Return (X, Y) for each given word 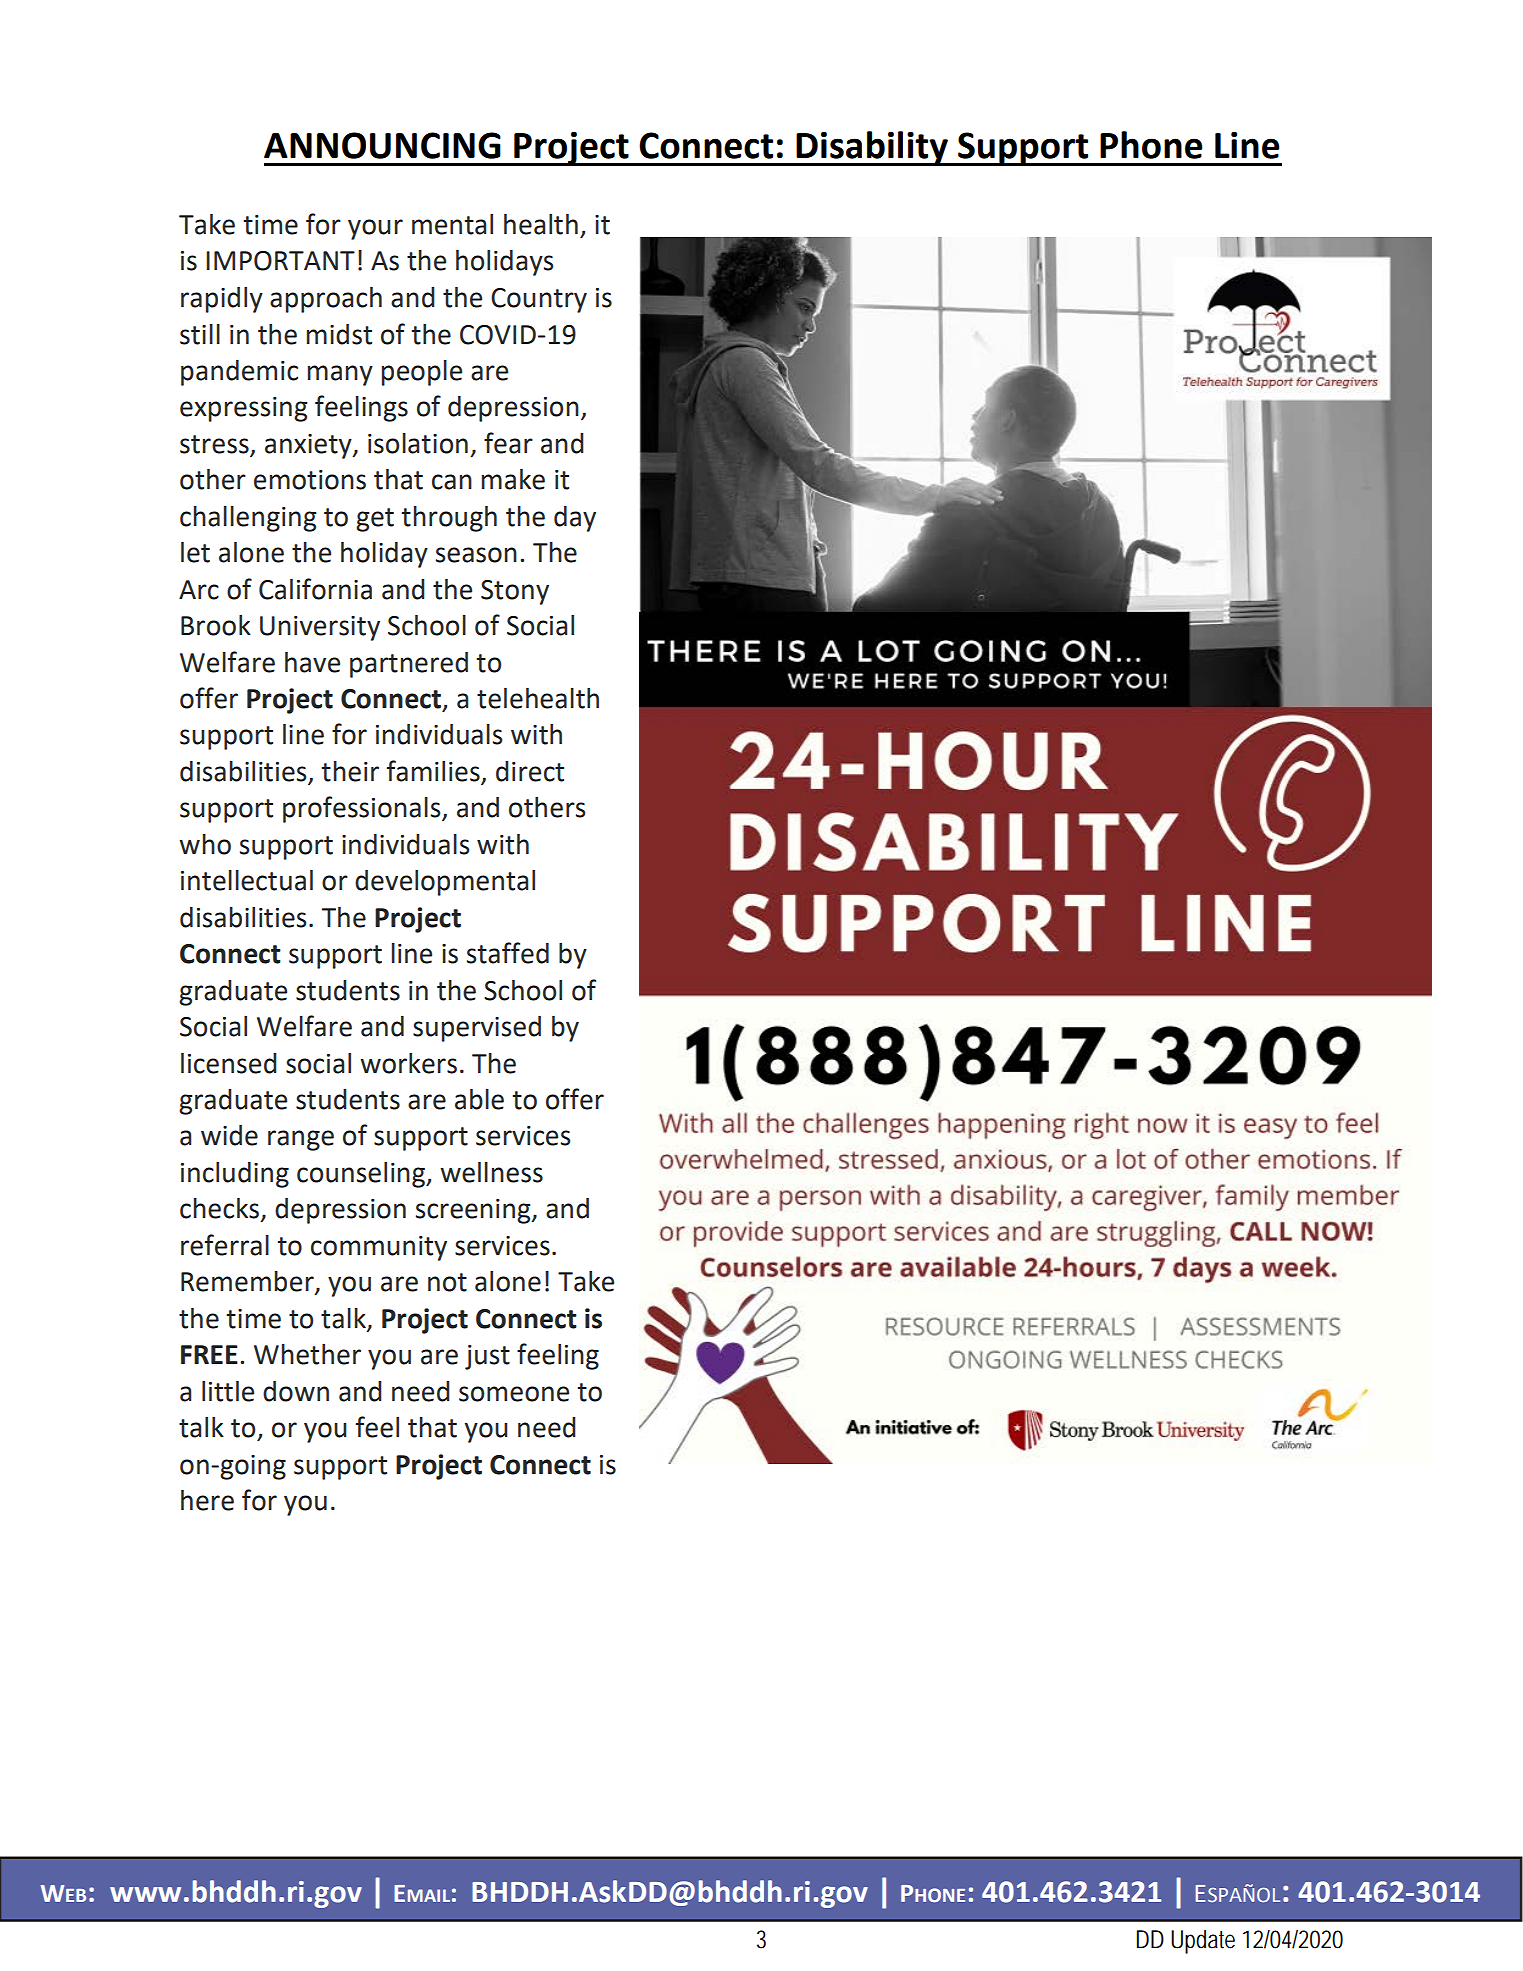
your (375, 229)
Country (539, 300)
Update (1203, 1942)
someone (514, 1394)
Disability (872, 148)
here (207, 1500)
